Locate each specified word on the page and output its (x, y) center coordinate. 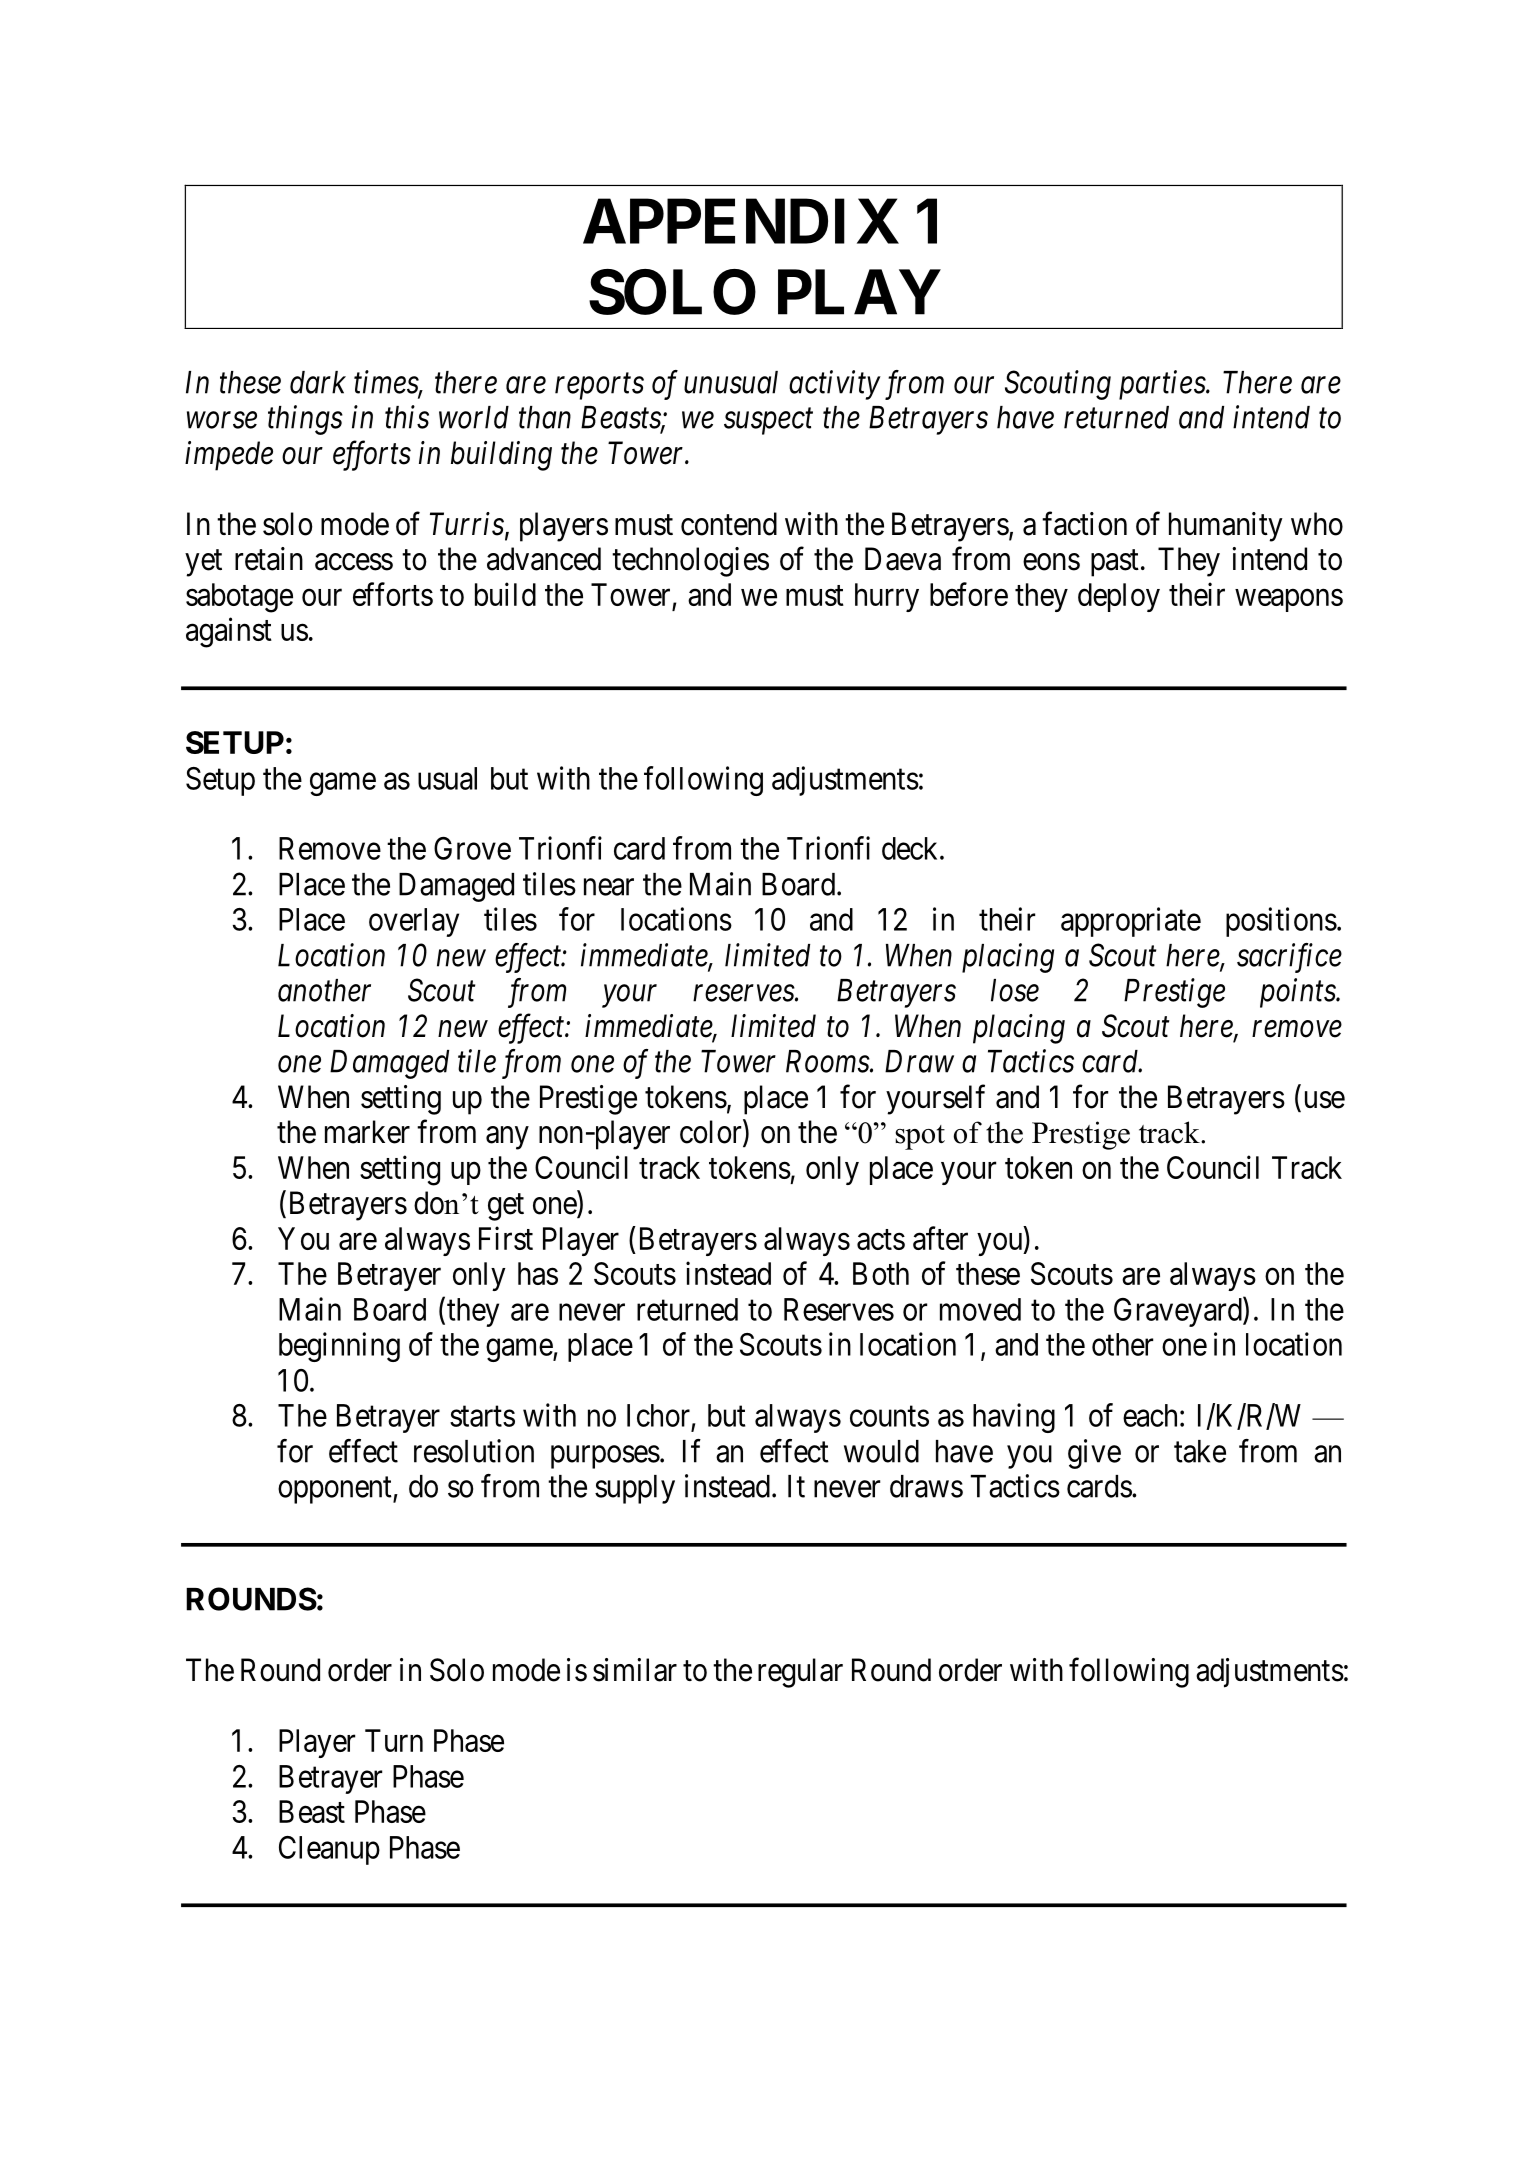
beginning (339, 1347)
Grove (472, 848)
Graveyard (1179, 1312)
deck (911, 848)
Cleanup (329, 1850)
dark (318, 382)
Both (881, 1273)
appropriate (1131, 922)
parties (1163, 385)
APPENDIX (741, 221)
